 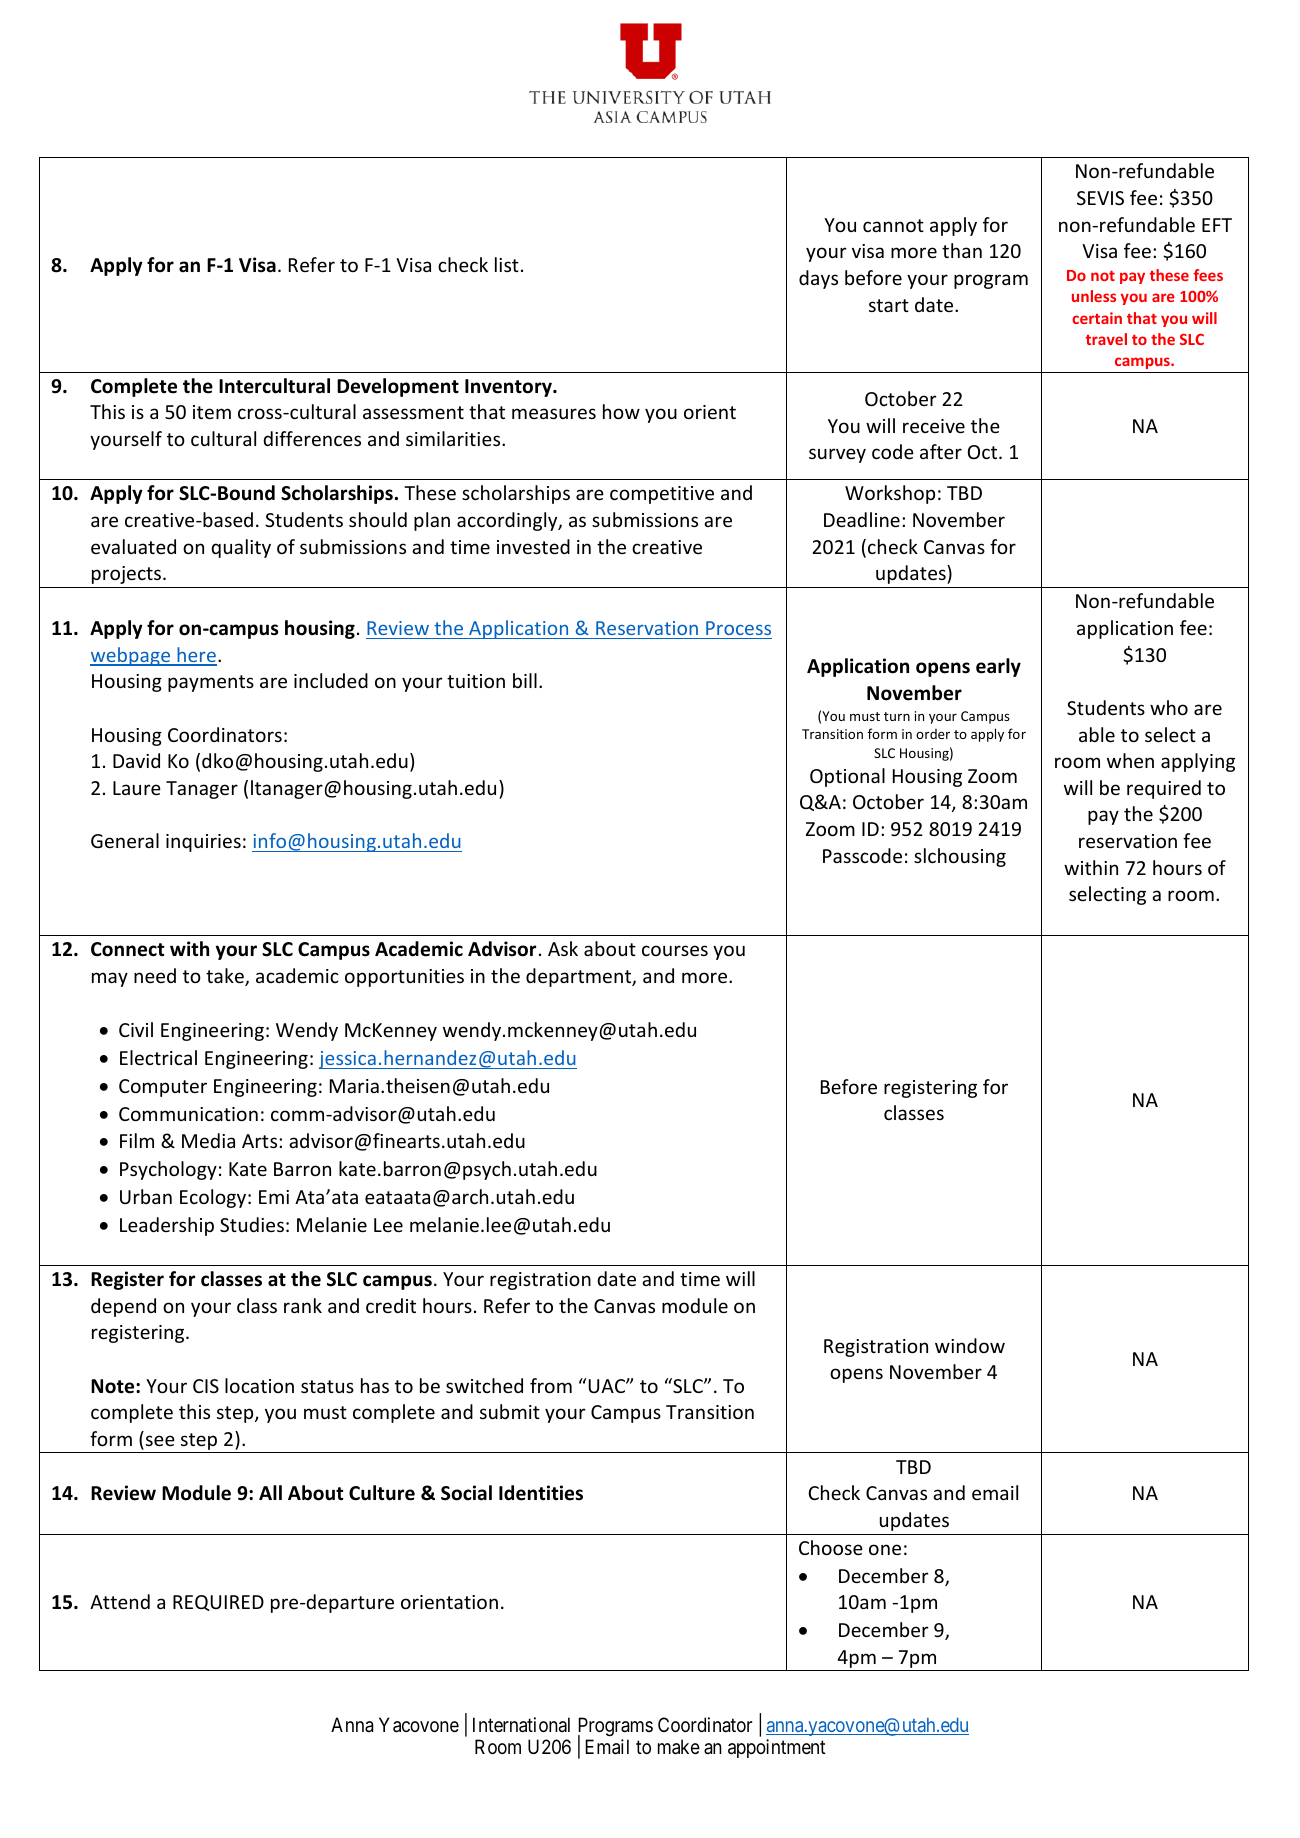 I want to click on unless, so click(x=1094, y=296).
